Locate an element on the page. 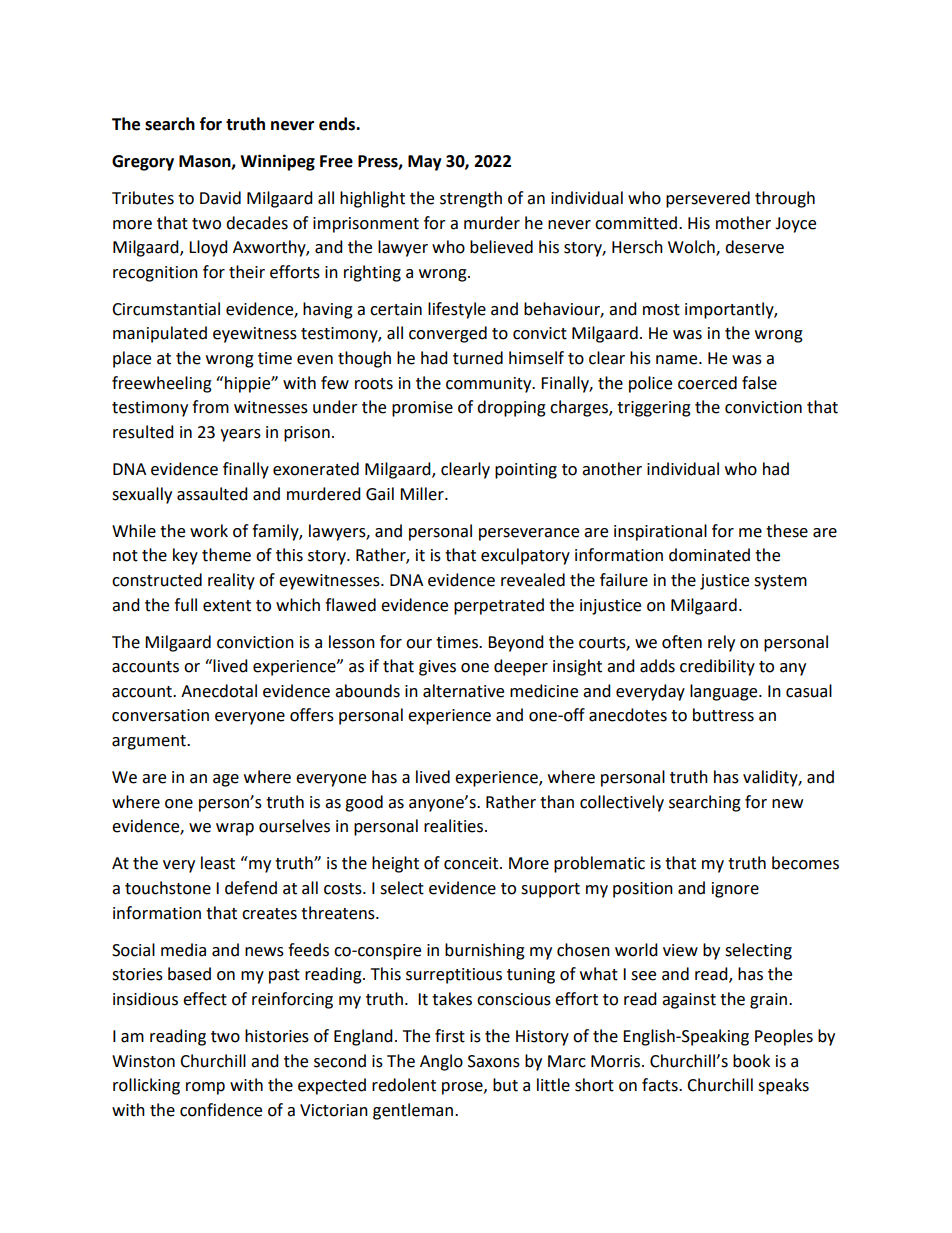 The height and width of the document is (1233, 952). alternative is located at coordinates (463, 691).
